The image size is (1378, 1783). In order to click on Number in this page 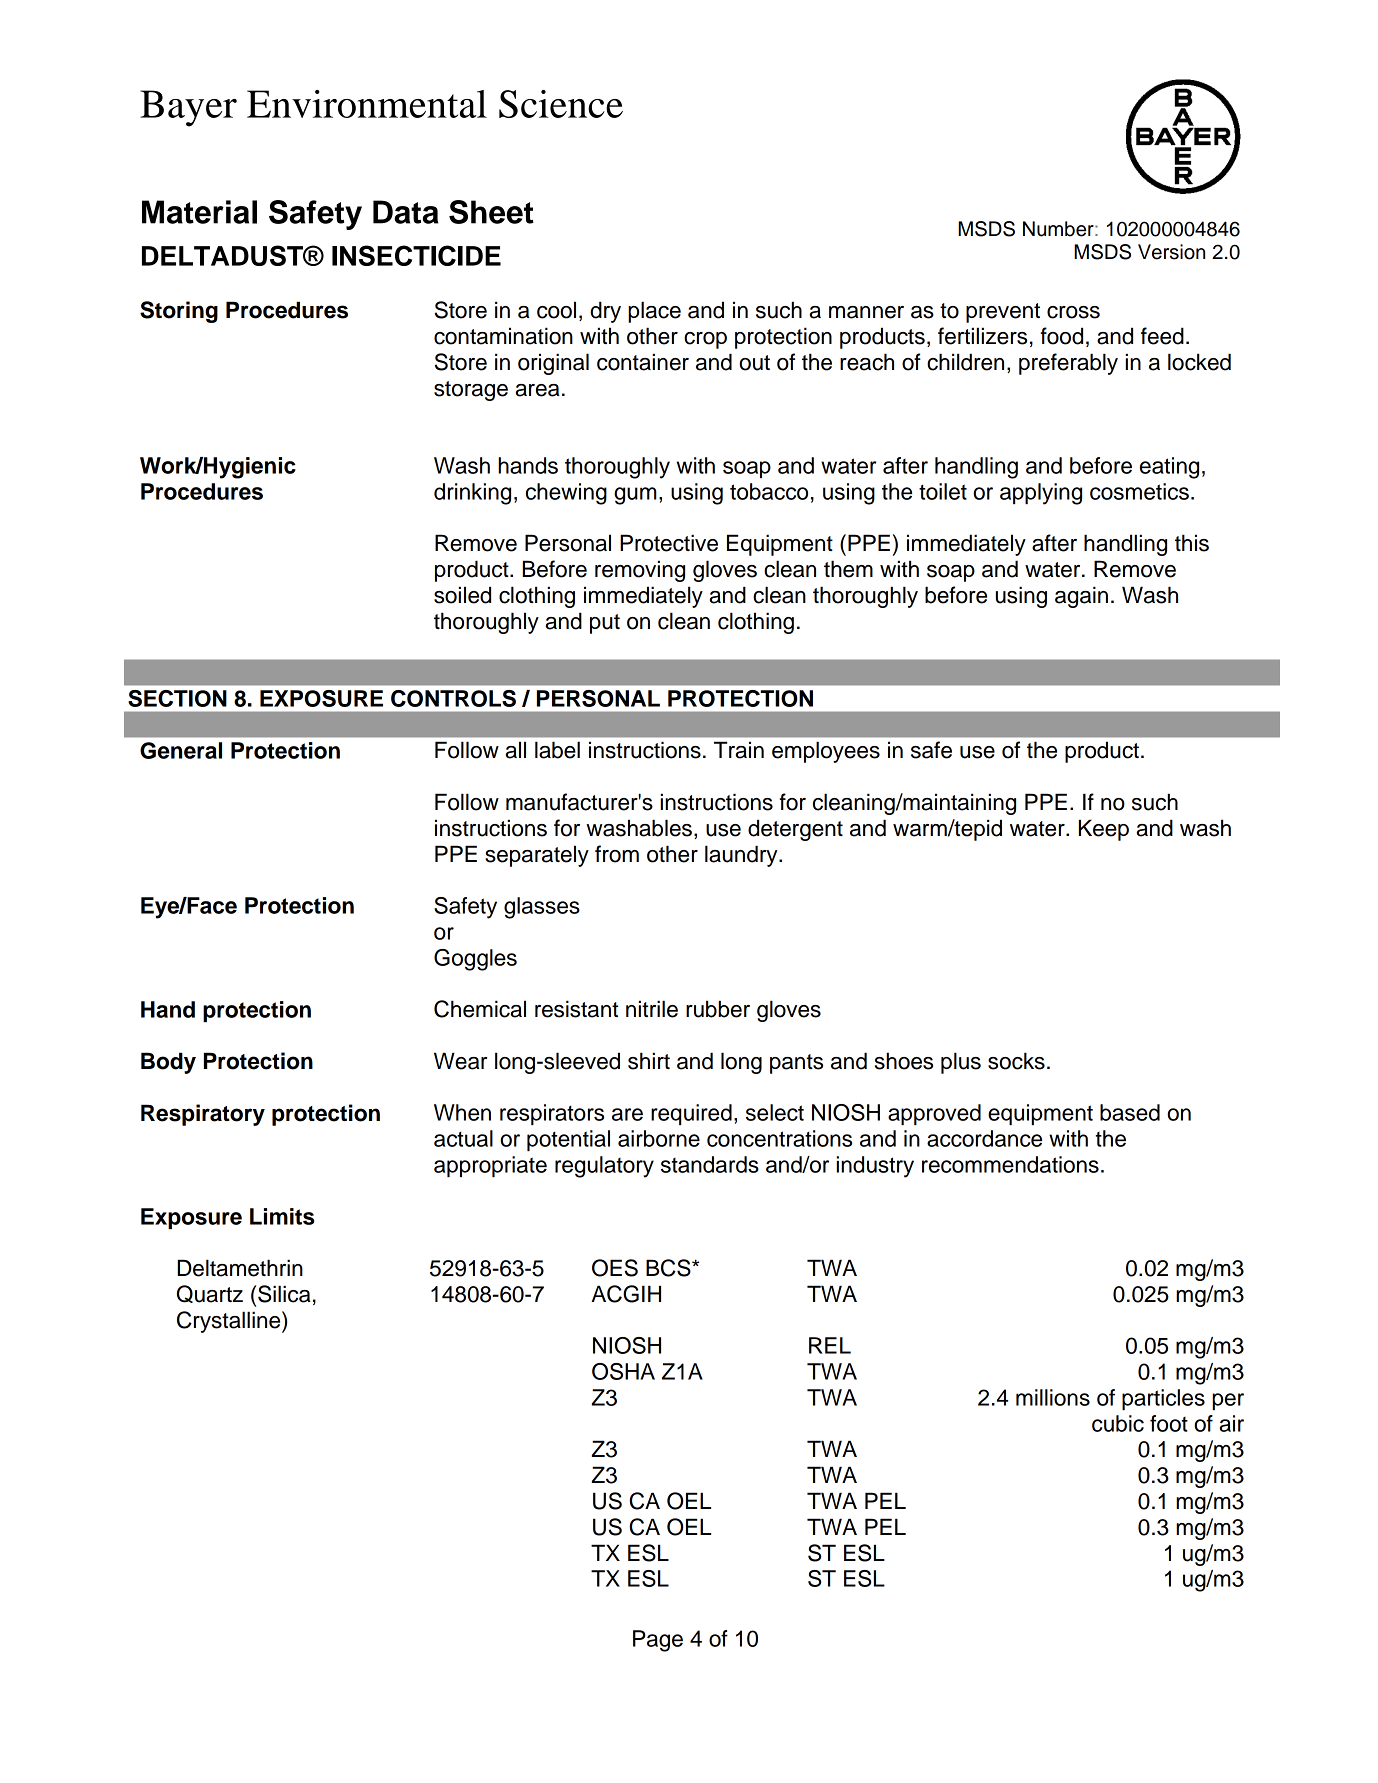, I will do `click(1059, 229)`.
